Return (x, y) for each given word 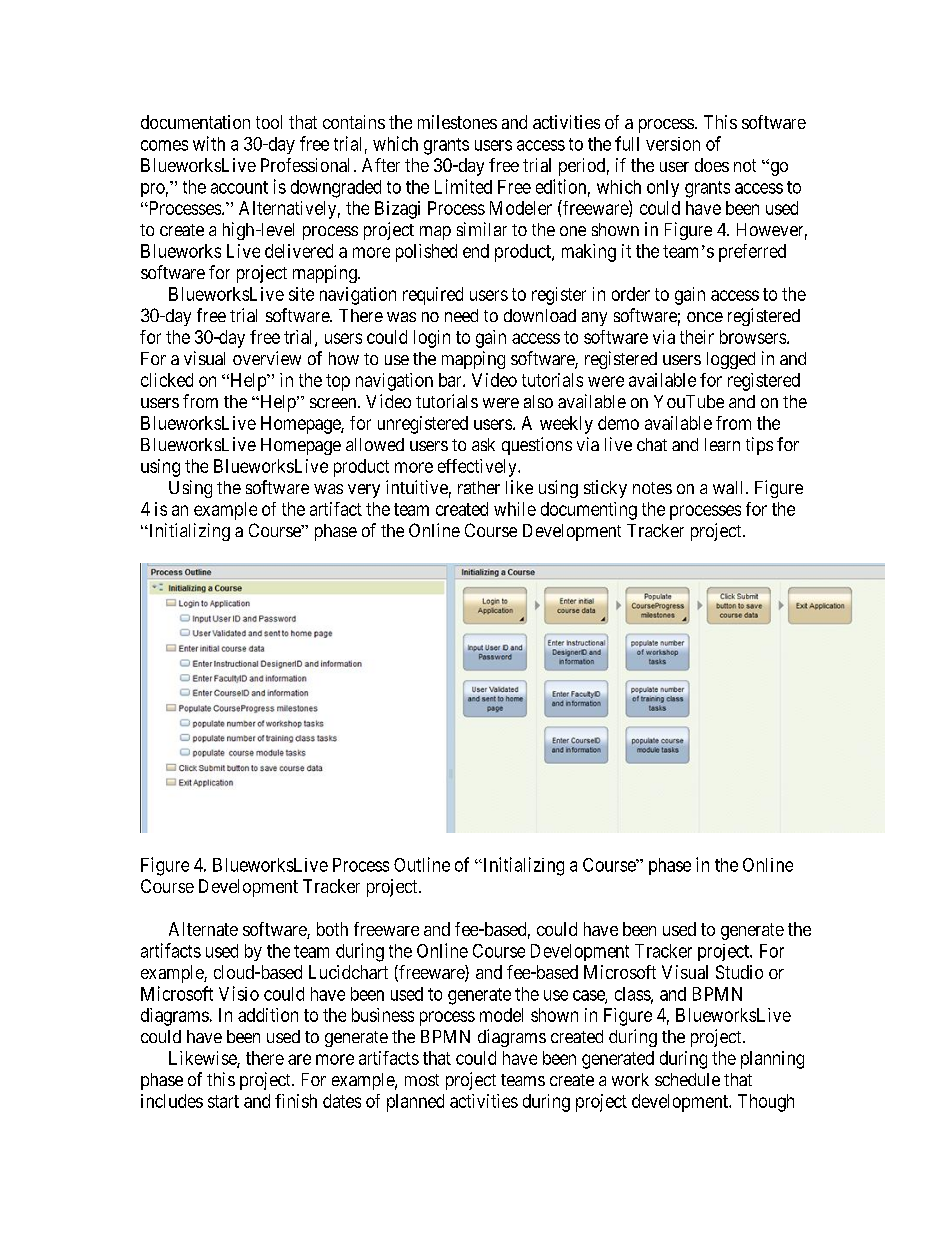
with (209, 143)
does (712, 165)
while (515, 509)
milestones (457, 122)
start (223, 1101)
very (364, 491)
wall (730, 487)
